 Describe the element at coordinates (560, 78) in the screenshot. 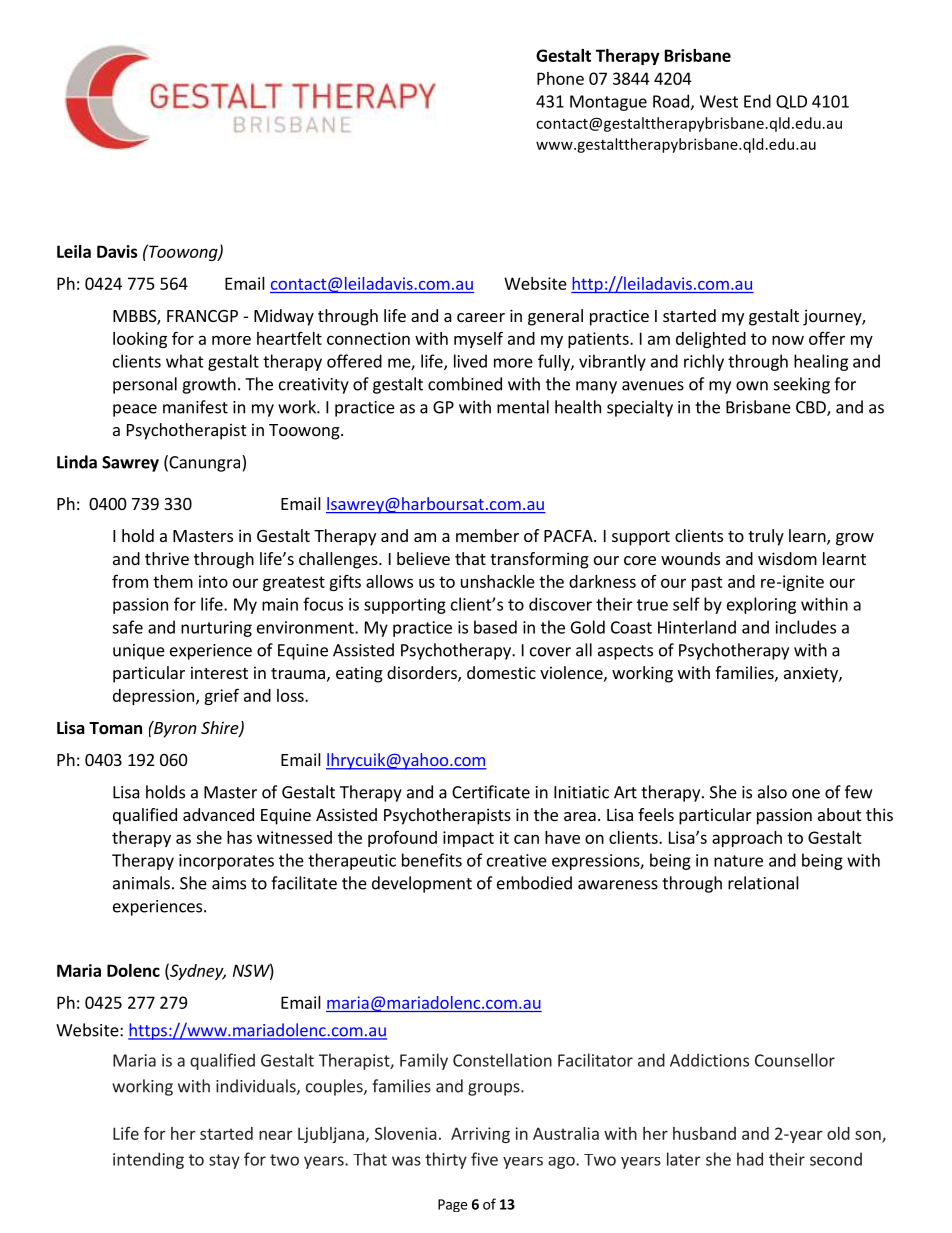

I see `Phone` at that location.
